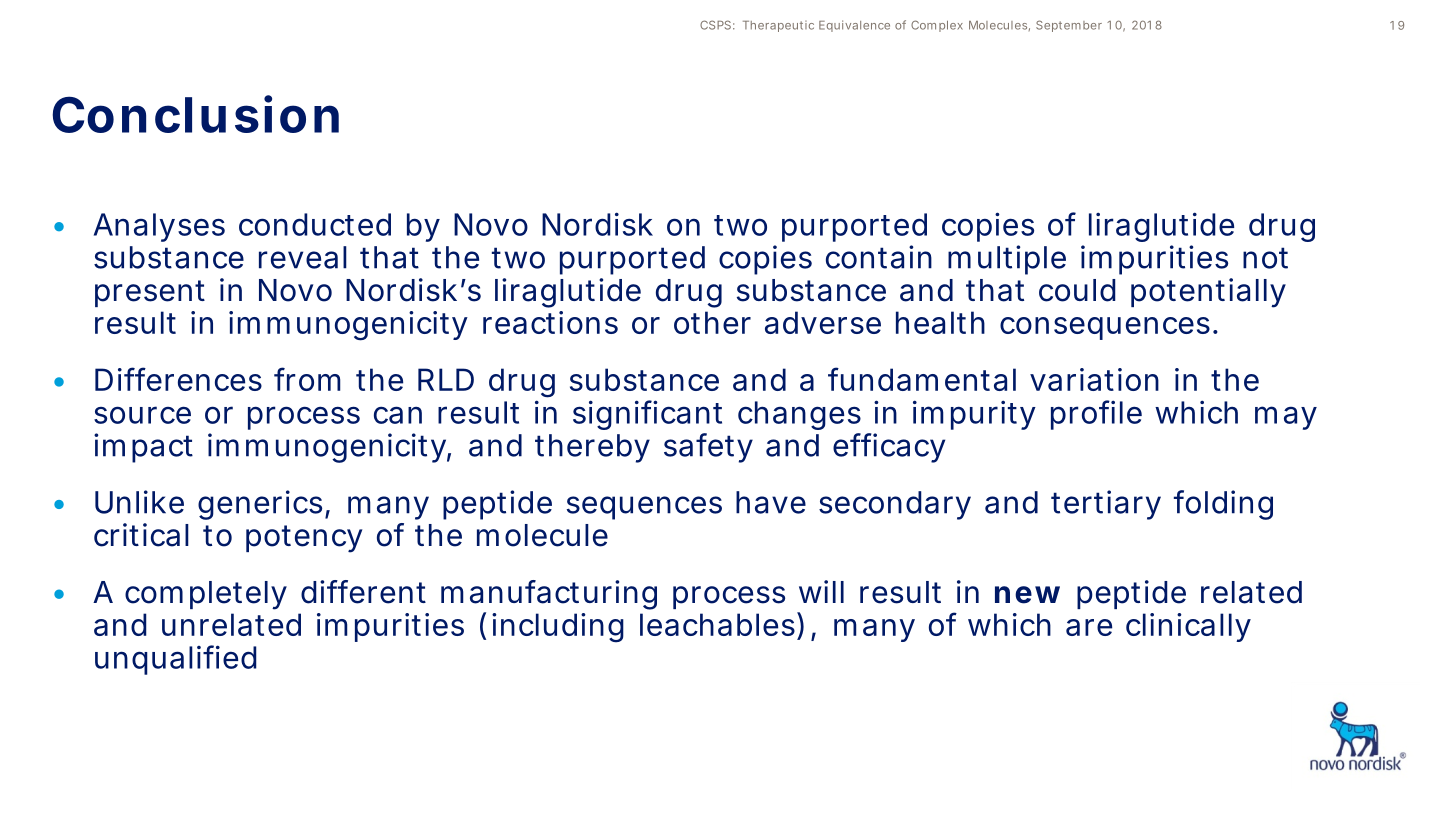 The width and height of the page is (1456, 819). What do you see at coordinates (715, 25) in the page?
I see `CSPS` at bounding box center [715, 25].
